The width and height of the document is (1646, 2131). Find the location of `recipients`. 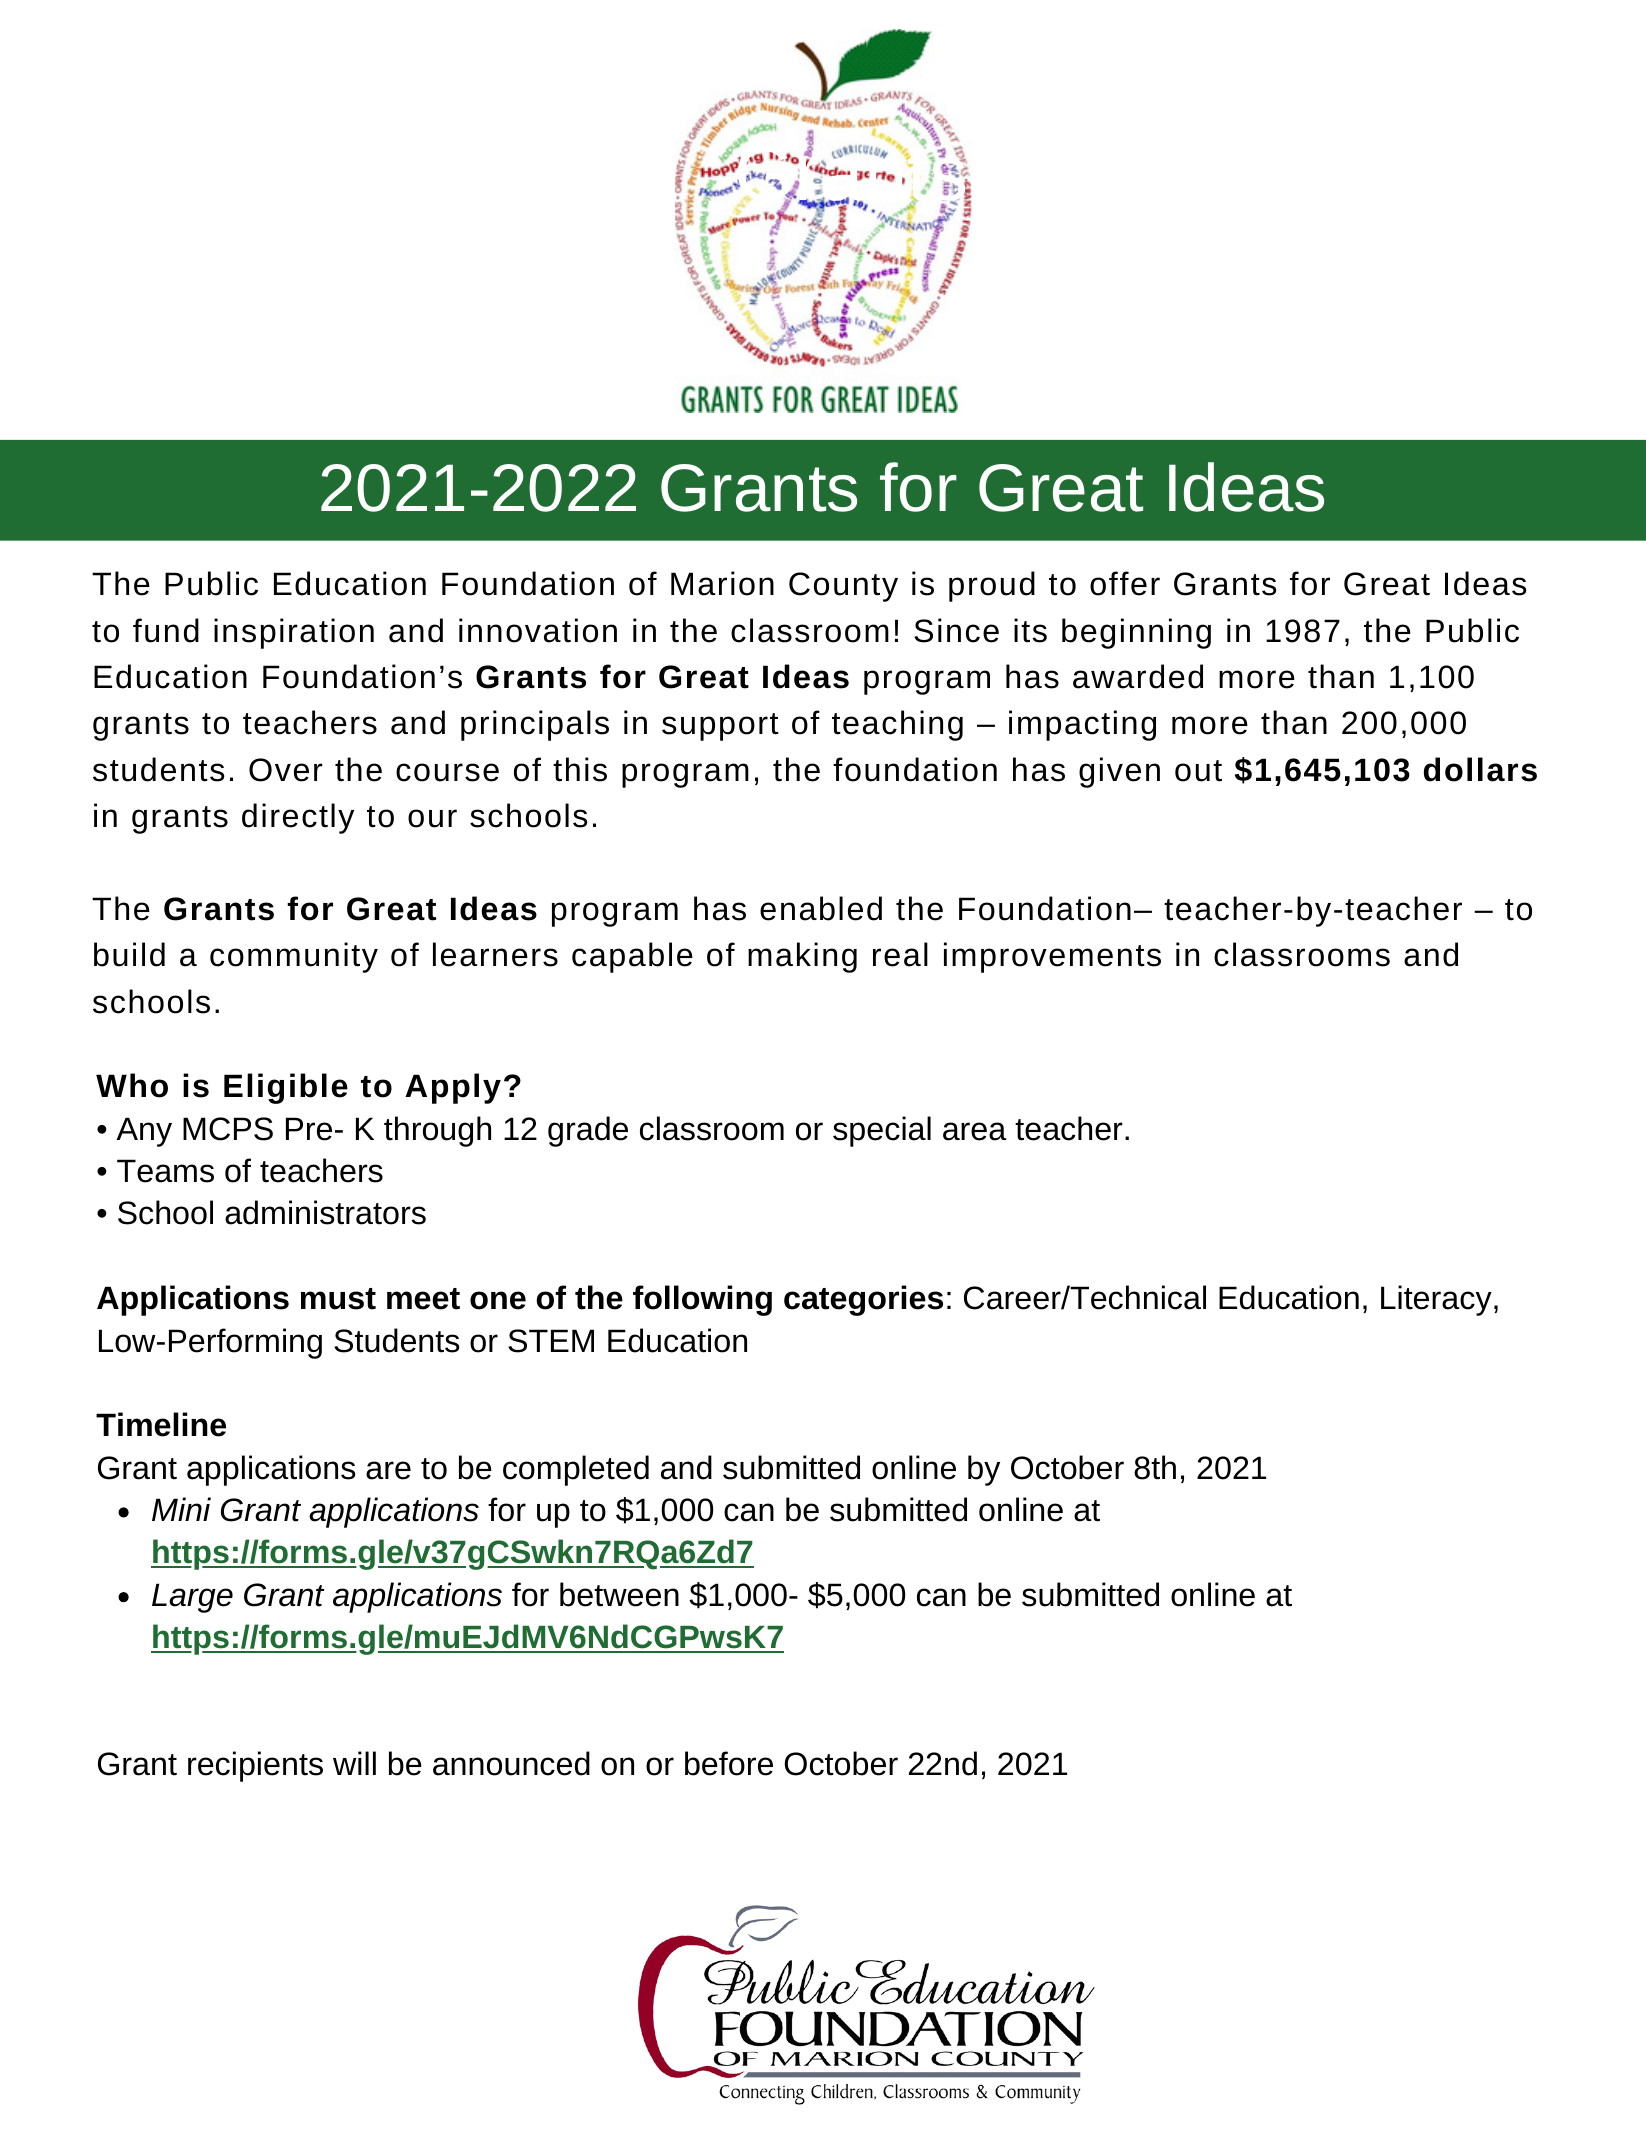

recipients is located at coordinates (255, 1766).
